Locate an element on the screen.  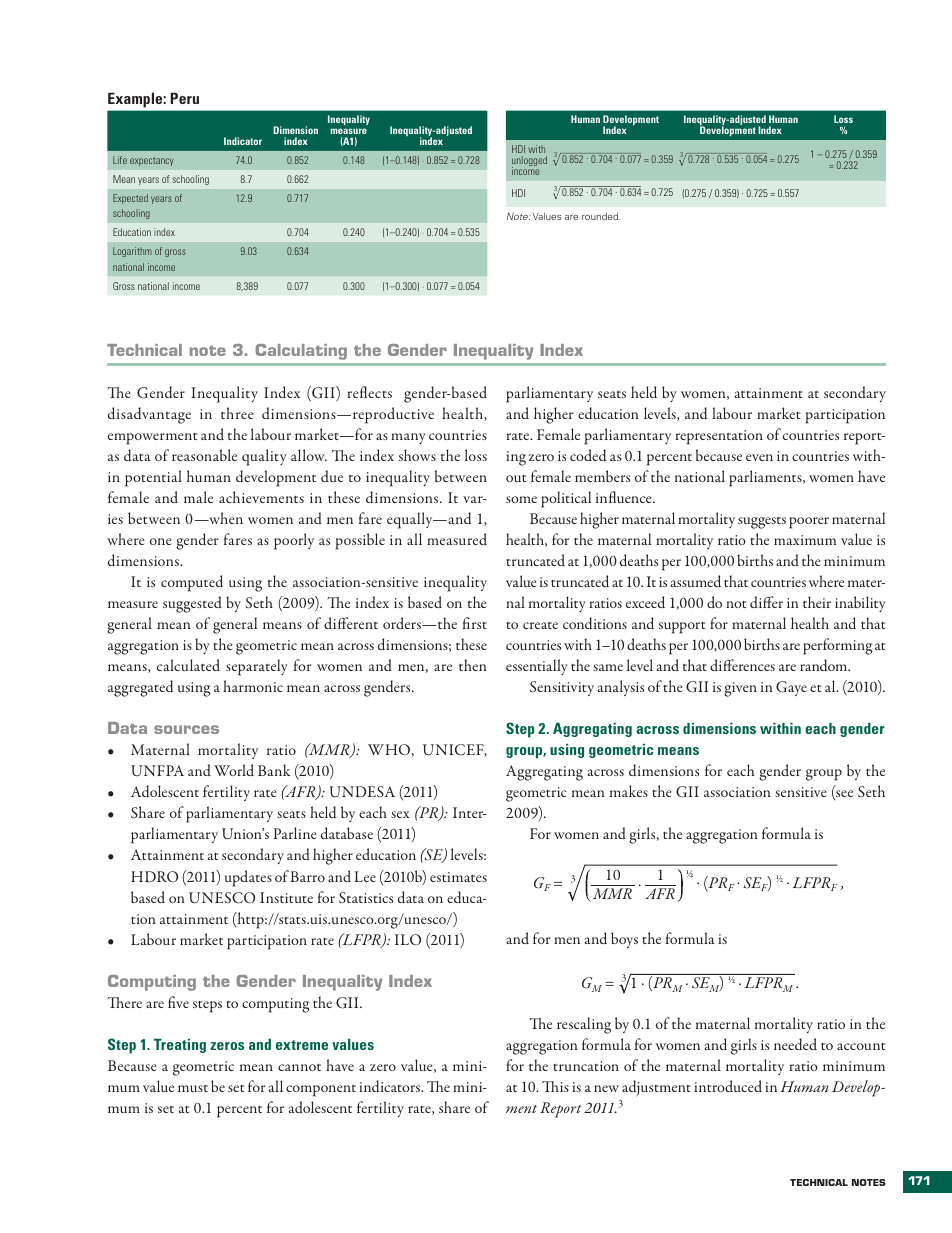
even is located at coordinates (759, 457).
